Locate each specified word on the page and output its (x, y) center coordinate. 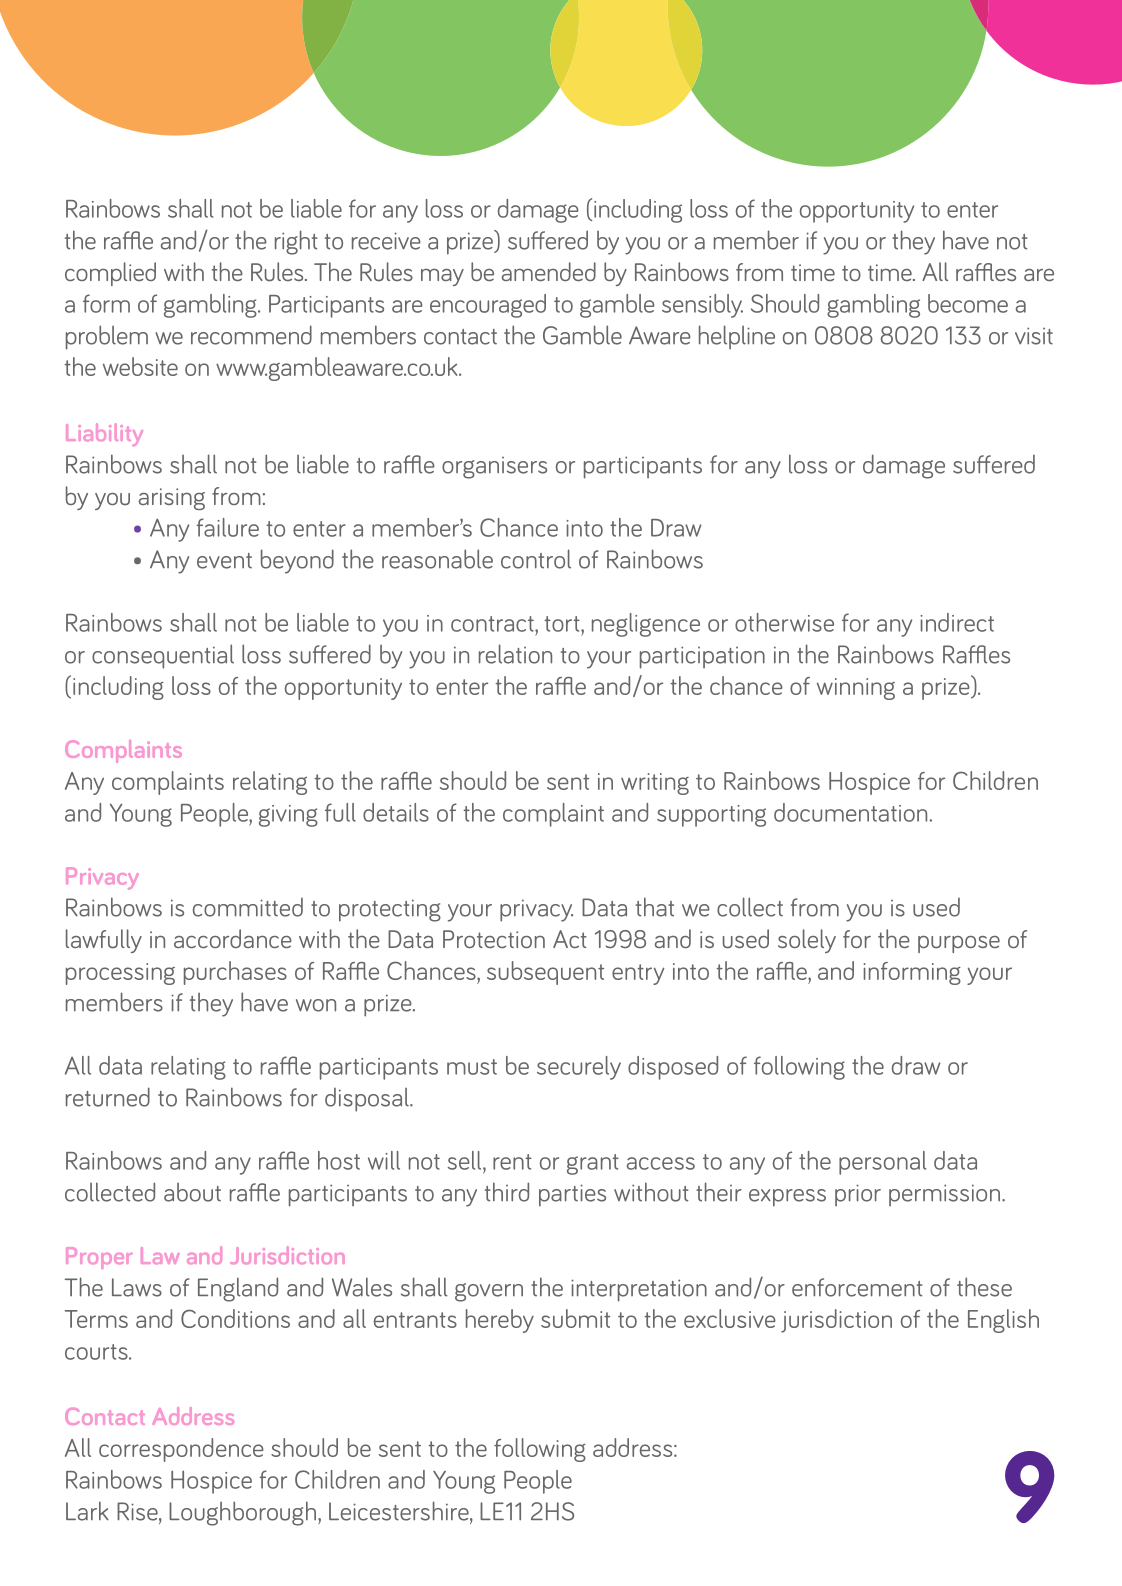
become (968, 303)
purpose (959, 944)
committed (248, 907)
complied (110, 274)
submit (575, 1318)
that (655, 907)
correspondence (181, 1450)
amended (549, 271)
